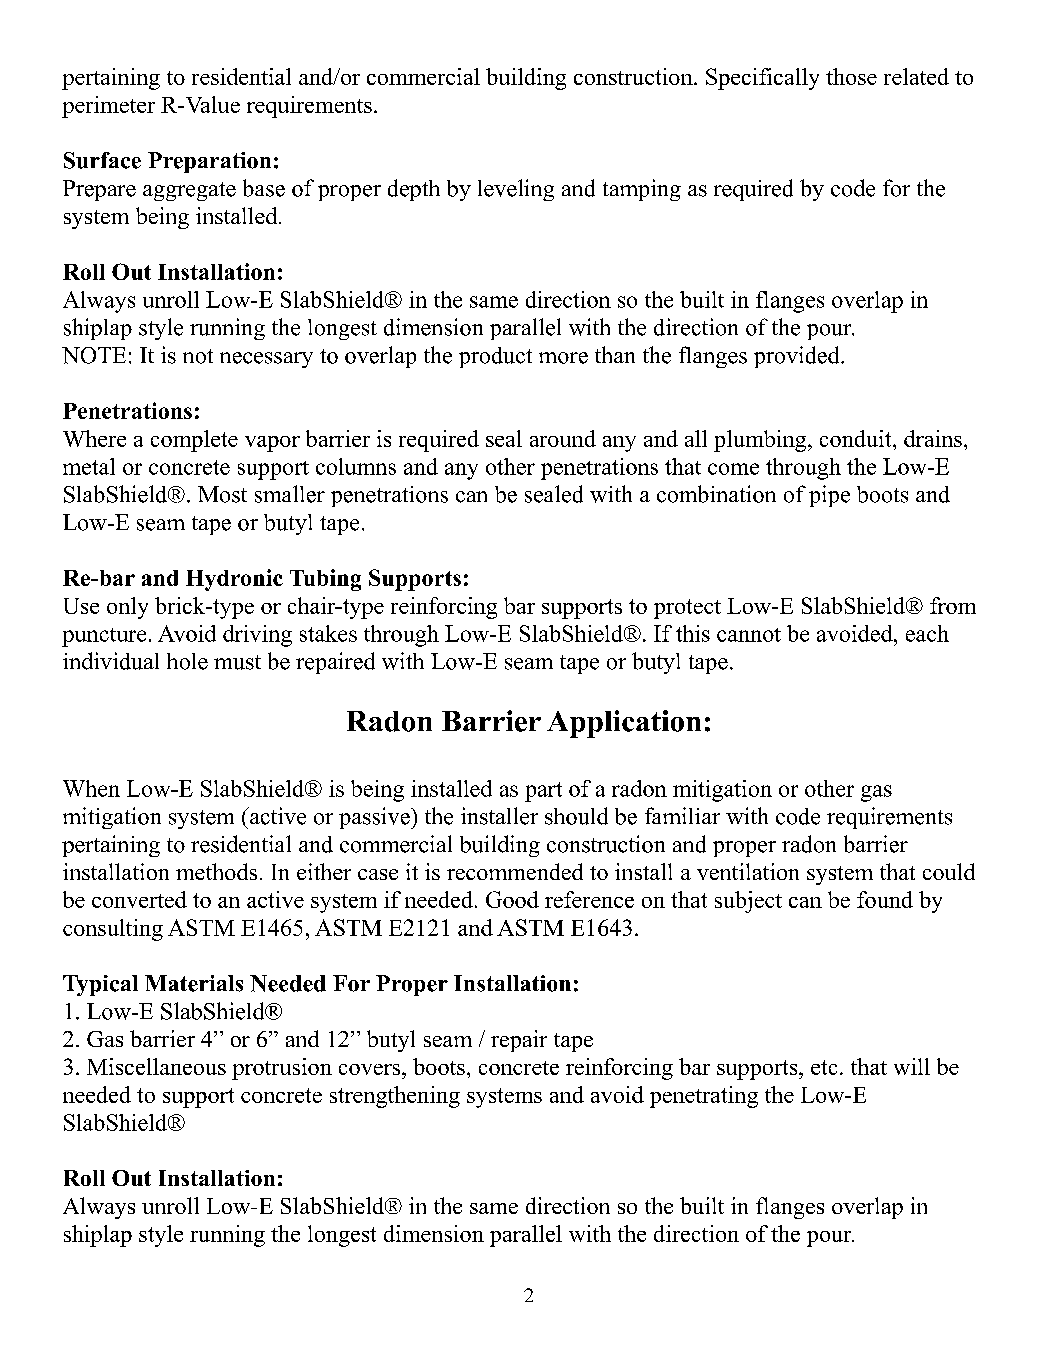 The width and height of the document is (1058, 1369). Describe the element at coordinates (687, 609) in the document. I see `protect` at that location.
